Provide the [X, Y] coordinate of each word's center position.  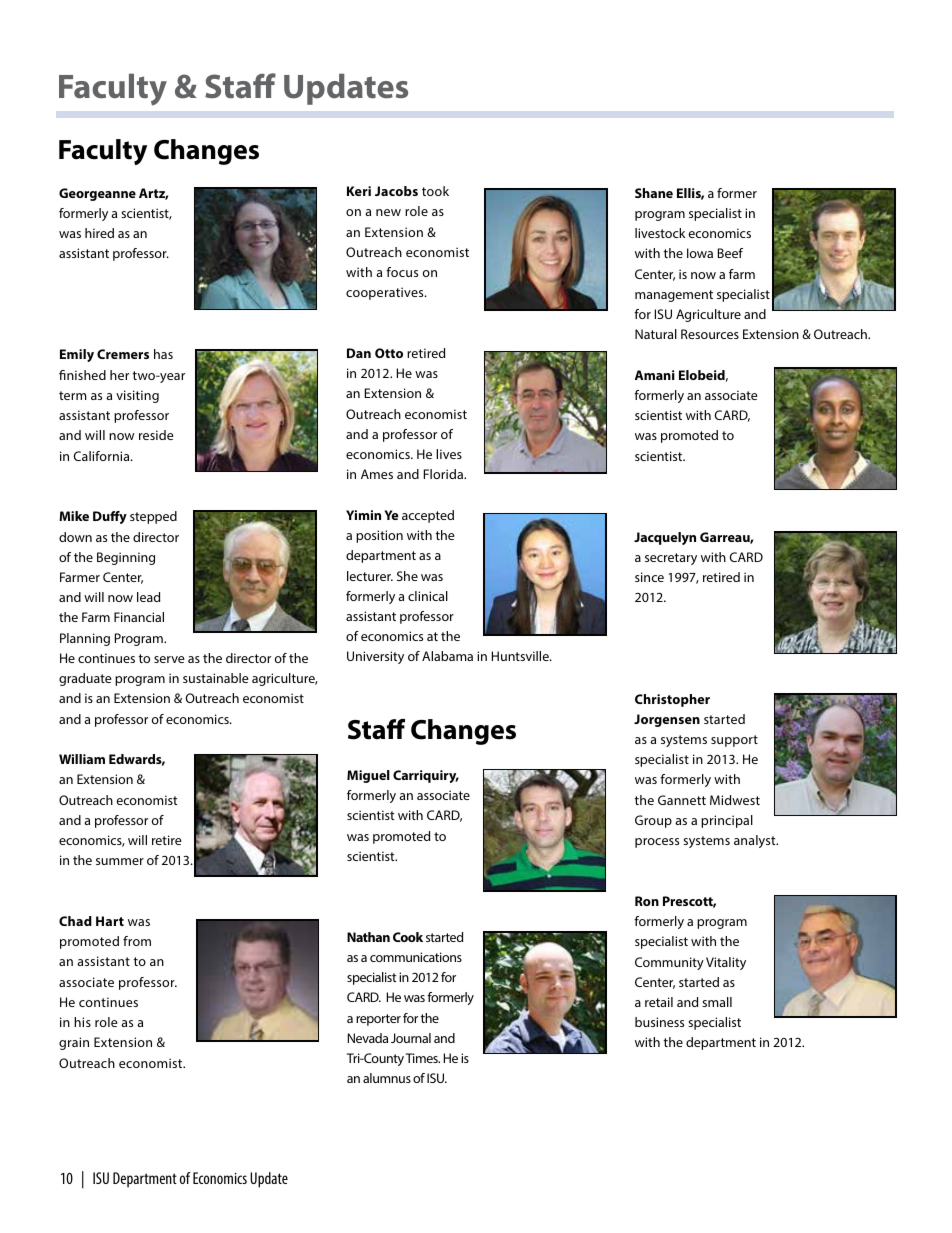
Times [423, 1058]
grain [74, 1043]
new [388, 212]
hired [99, 233]
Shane [654, 193]
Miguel [368, 776]
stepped [153, 517]
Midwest [735, 800]
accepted [428, 516]
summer [120, 861]
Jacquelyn [665, 538]
